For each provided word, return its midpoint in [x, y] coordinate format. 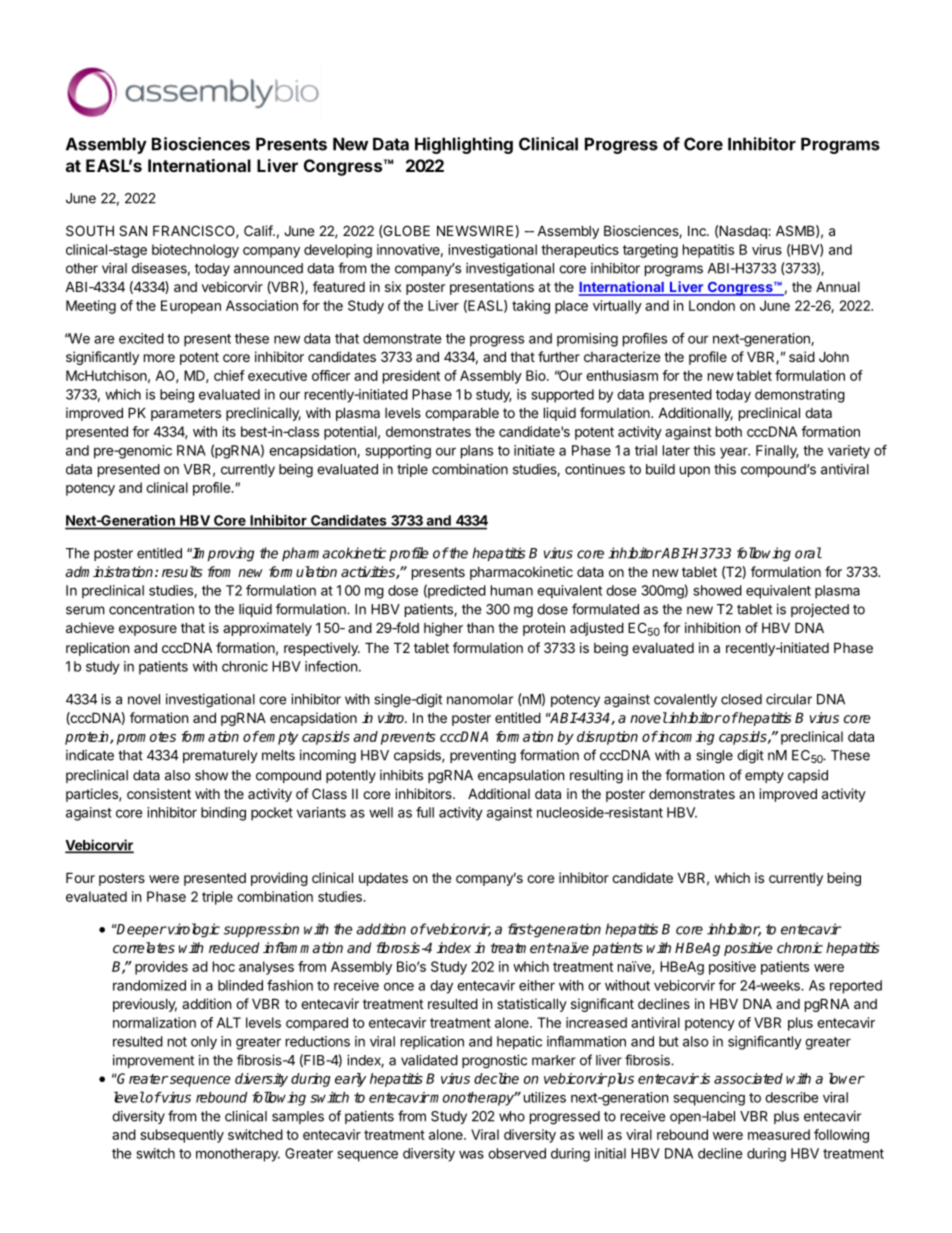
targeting [650, 251]
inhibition [712, 627]
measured [779, 1134]
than [480, 627]
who [512, 1116]
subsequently [182, 1136]
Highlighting [464, 145]
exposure [148, 630]
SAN [133, 230]
